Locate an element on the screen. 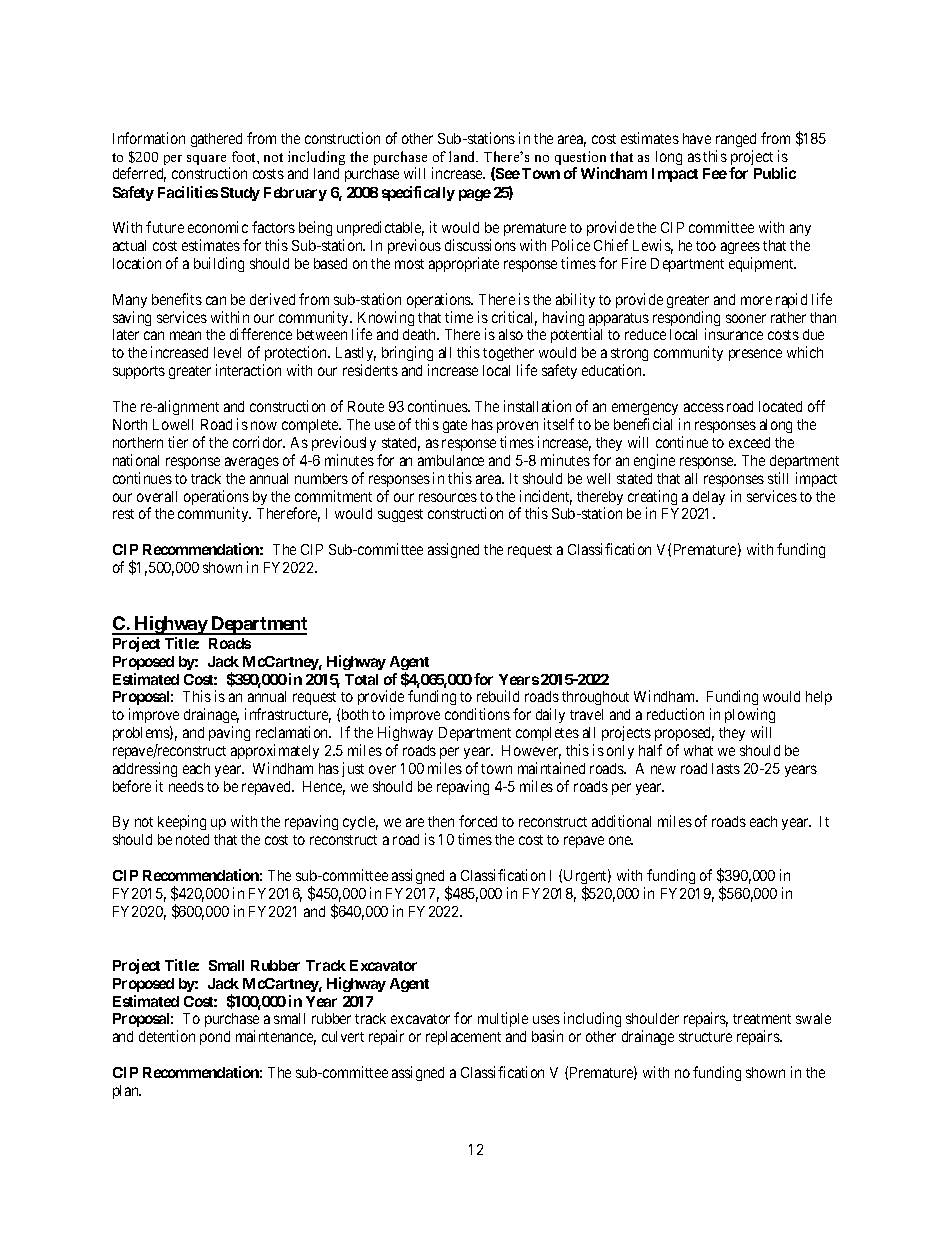 Image resolution: width=952 pixels, height=1233 pixels. detention is located at coordinates (167, 1036).
